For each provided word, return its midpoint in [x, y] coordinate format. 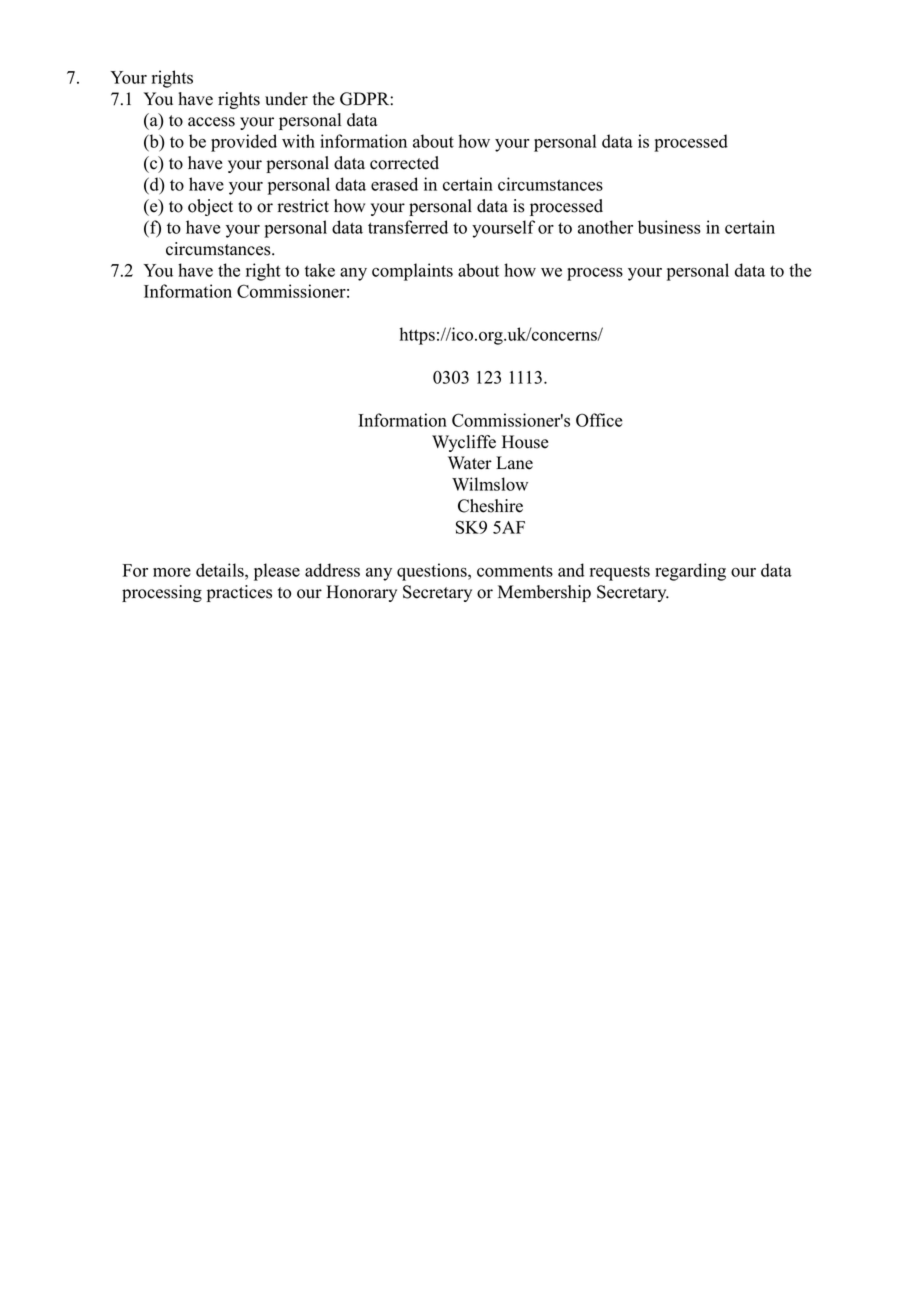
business [669, 227]
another [605, 227]
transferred [408, 227]
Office [599, 420]
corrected [404, 163]
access [211, 122]
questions [433, 572]
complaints [412, 272]
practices [239, 593]
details [221, 570]
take [320, 270]
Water [470, 463]
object [210, 207]
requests [620, 573]
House [525, 442]
